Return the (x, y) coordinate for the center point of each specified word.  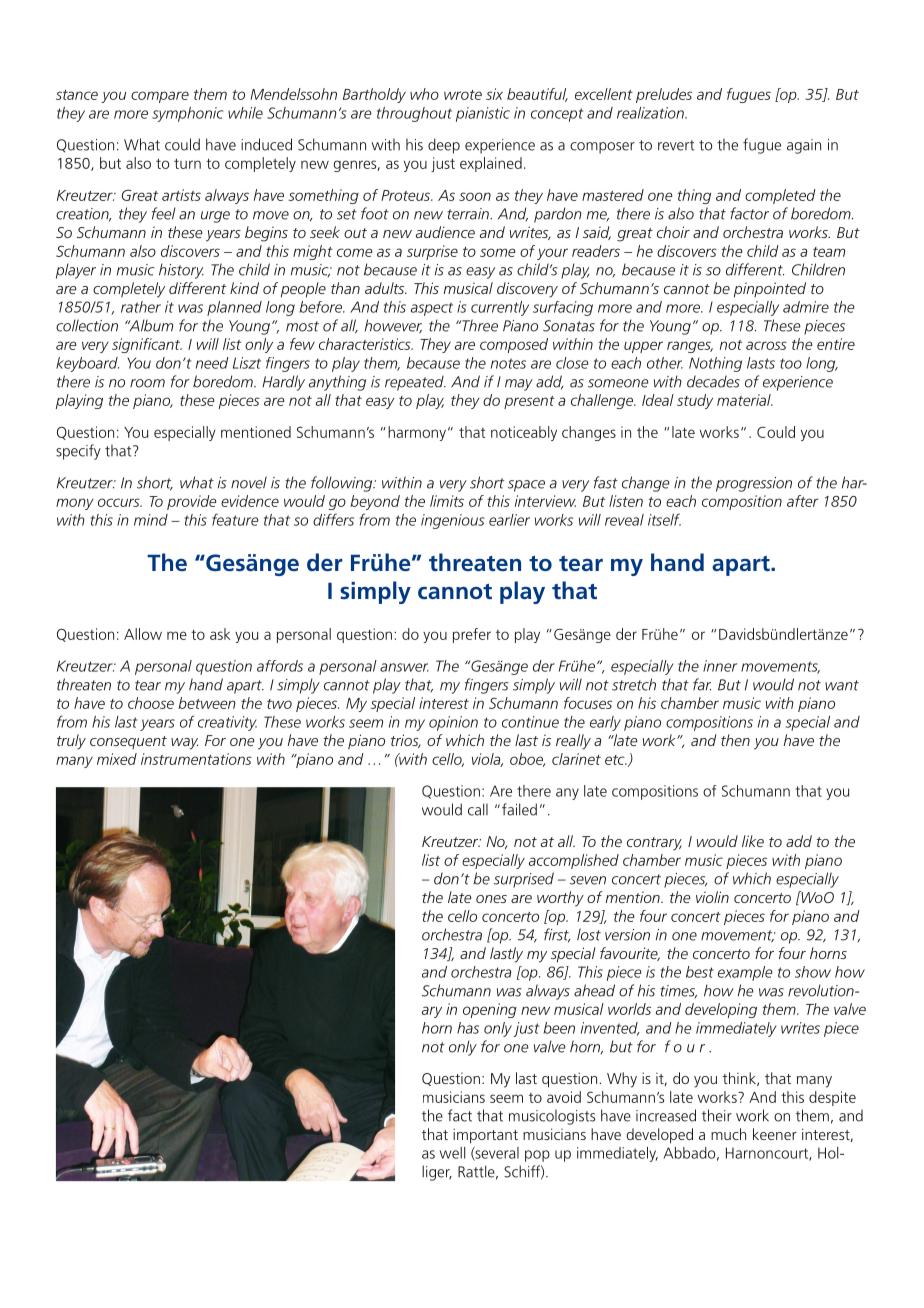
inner (720, 666)
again (804, 146)
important (485, 1136)
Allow (143, 634)
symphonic (187, 114)
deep (444, 146)
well (452, 1153)
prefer (472, 635)
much (728, 1134)
